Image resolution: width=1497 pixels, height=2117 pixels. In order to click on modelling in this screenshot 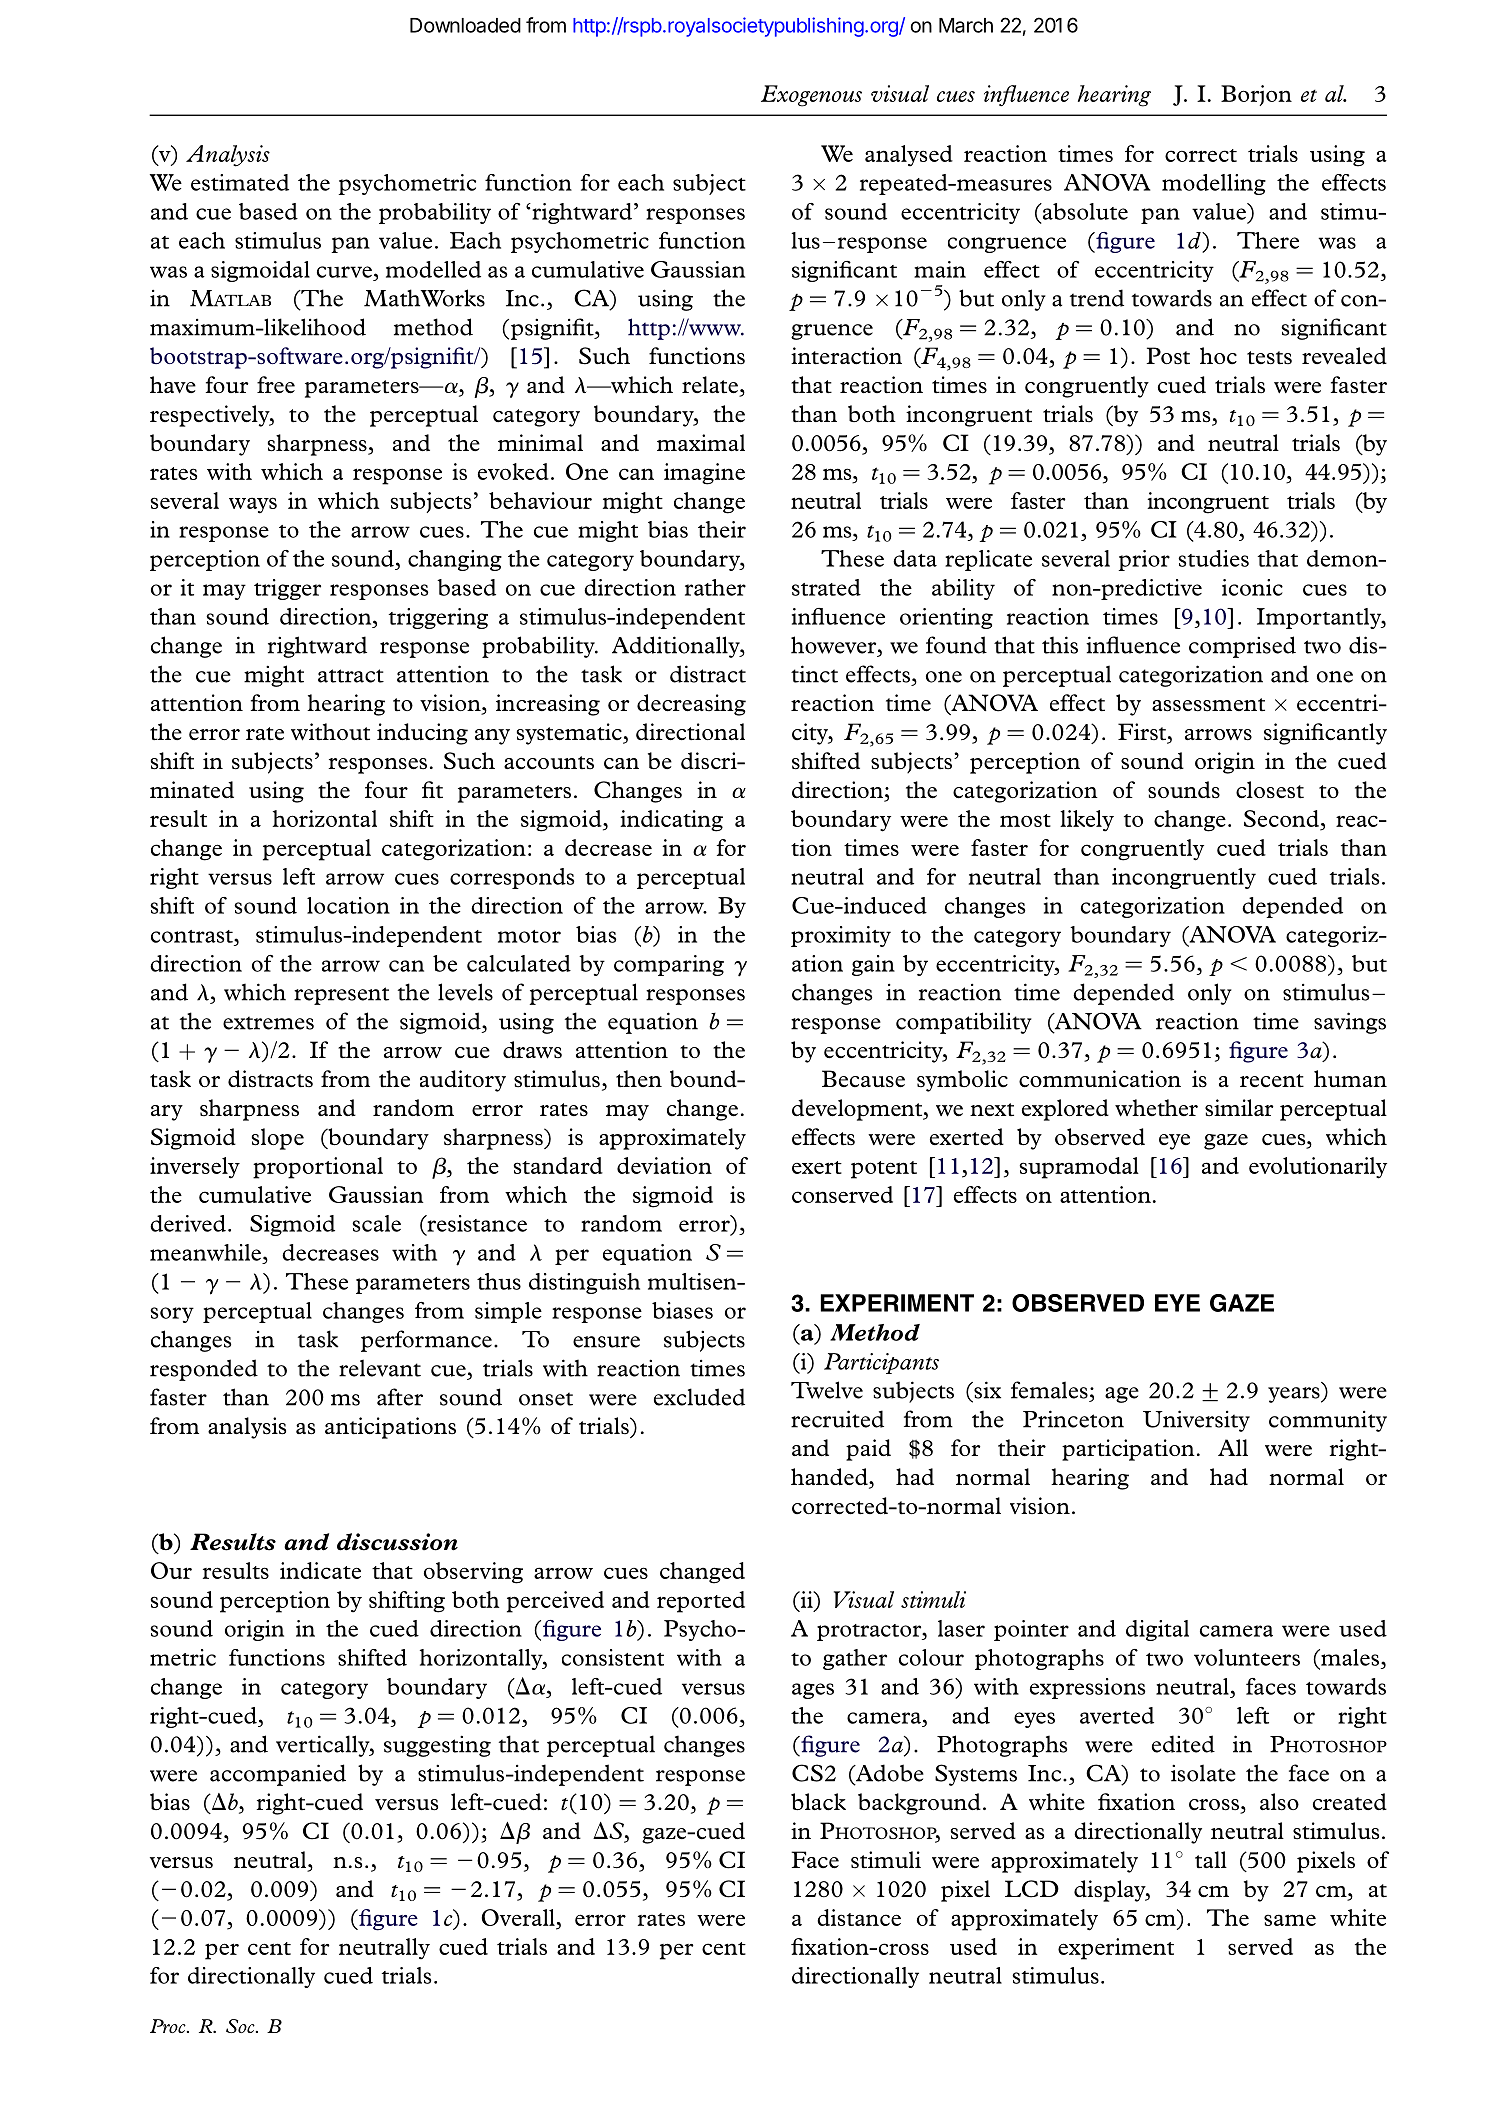, I will do `click(1214, 184)`.
